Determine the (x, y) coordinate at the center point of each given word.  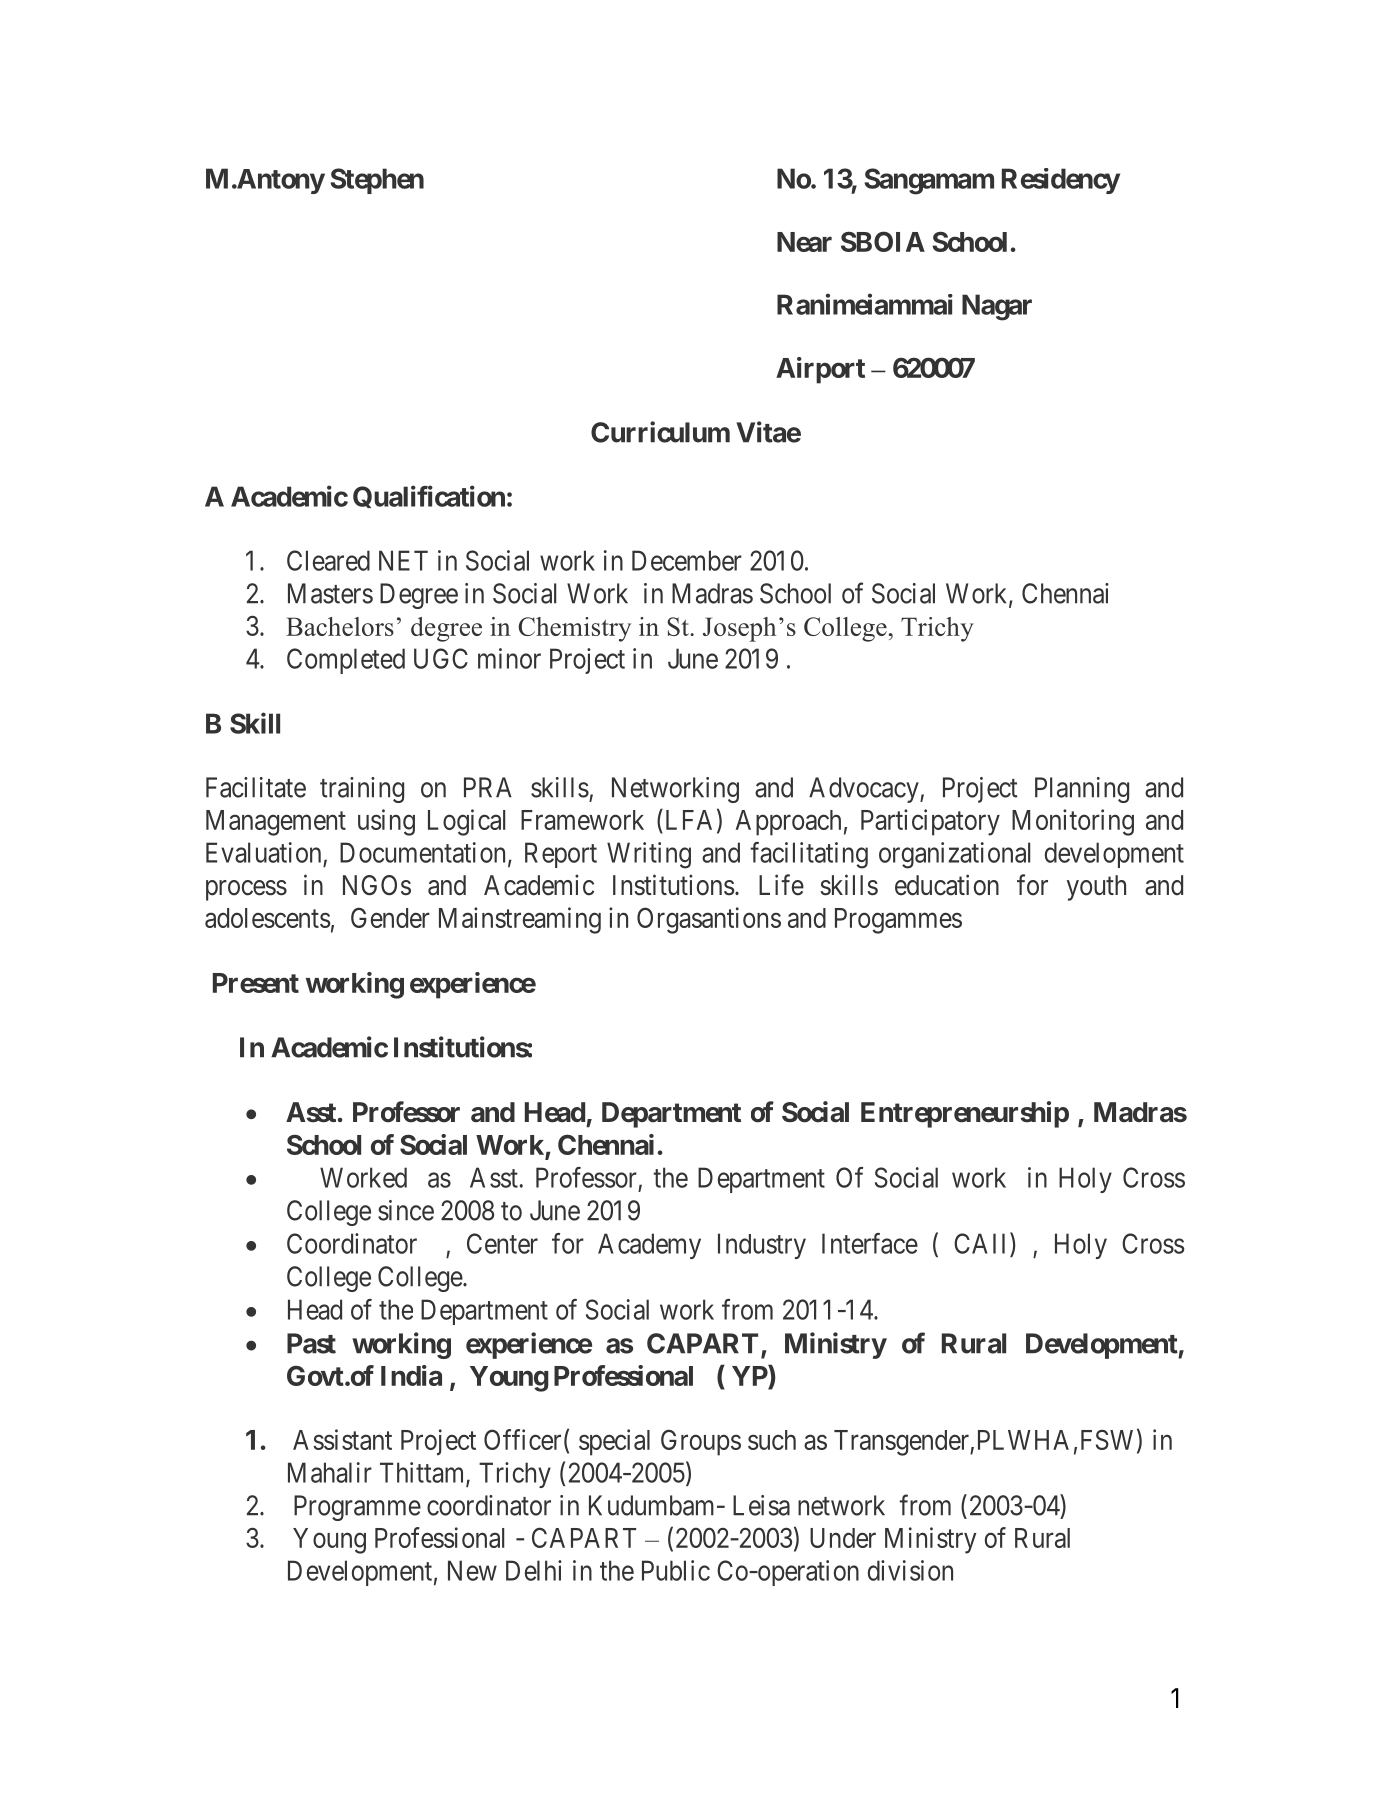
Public (676, 1570)
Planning (1082, 790)
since (406, 1210)
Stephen (377, 181)
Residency (1061, 181)
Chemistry (574, 629)
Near (804, 242)
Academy (649, 1246)
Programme (357, 1508)
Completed (346, 661)
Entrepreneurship (965, 1114)
